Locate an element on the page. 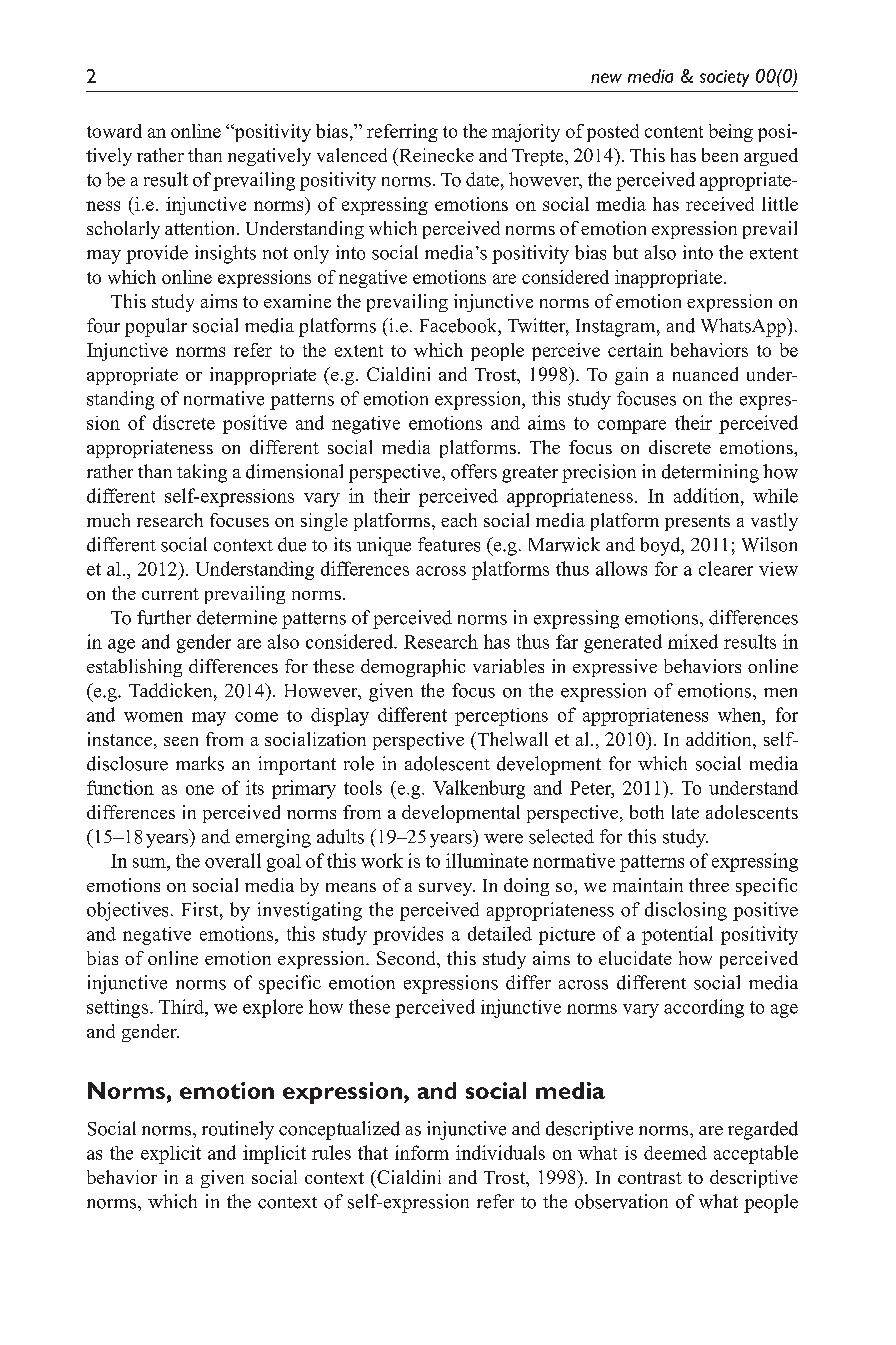 This image has width=896, height=1345. one is located at coordinates (200, 790).
